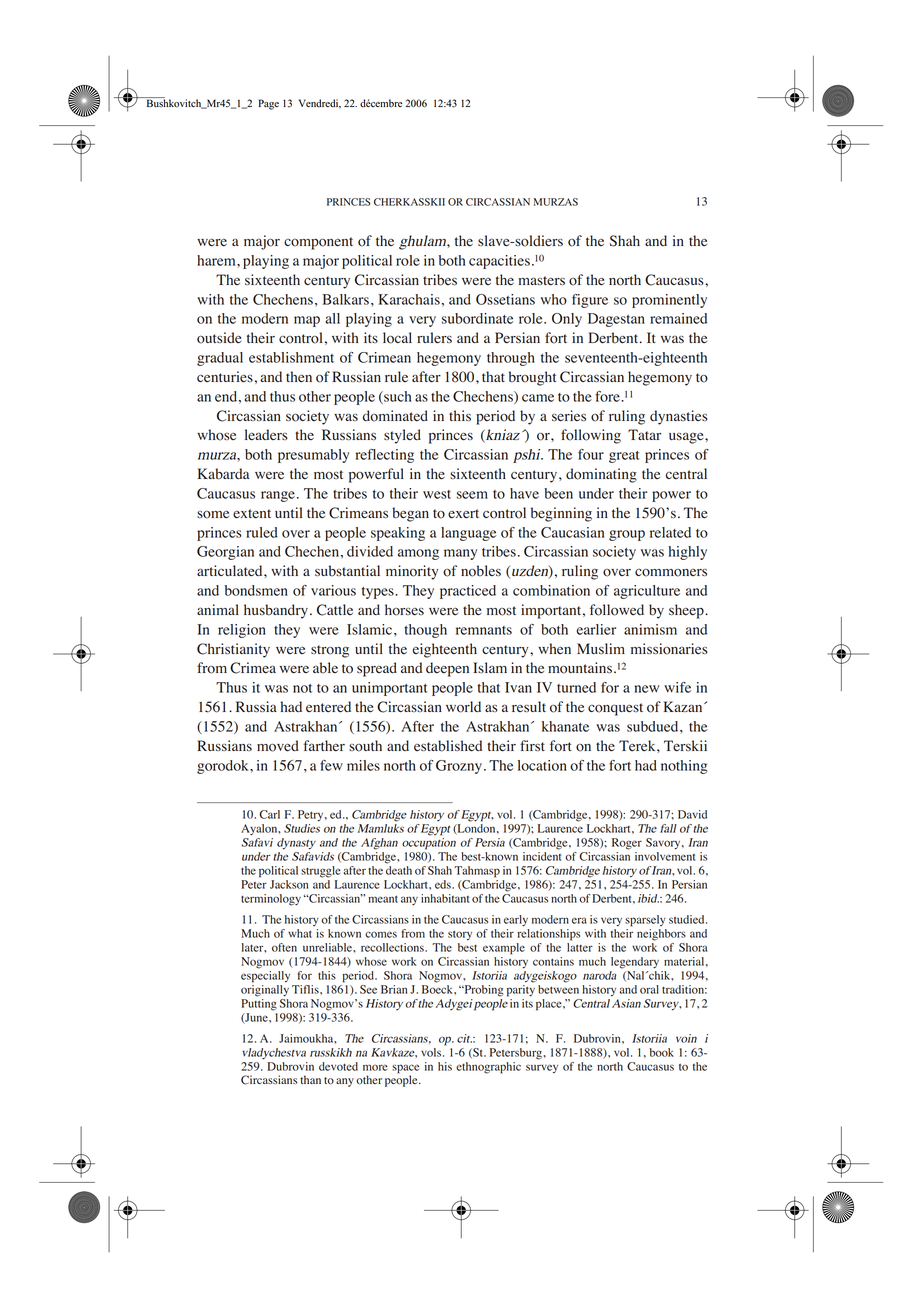 The height and width of the document is (1308, 924). What do you see at coordinates (448, 746) in the document?
I see `established` at bounding box center [448, 746].
